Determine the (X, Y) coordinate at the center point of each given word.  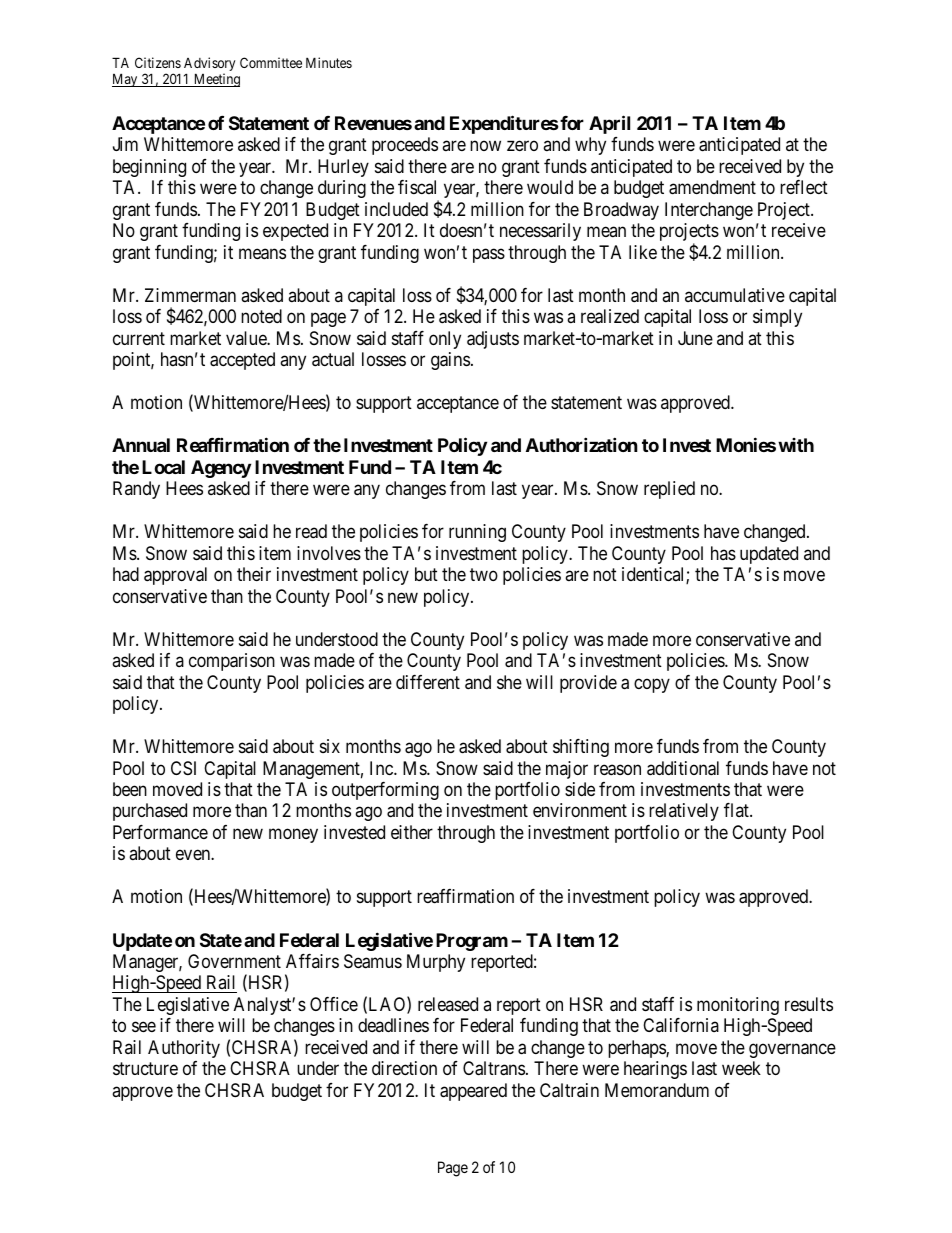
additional (683, 768)
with (796, 445)
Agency (221, 469)
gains (450, 361)
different (428, 682)
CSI (183, 768)
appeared (473, 1092)
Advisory (209, 65)
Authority (184, 1049)
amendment (712, 187)
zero (522, 146)
